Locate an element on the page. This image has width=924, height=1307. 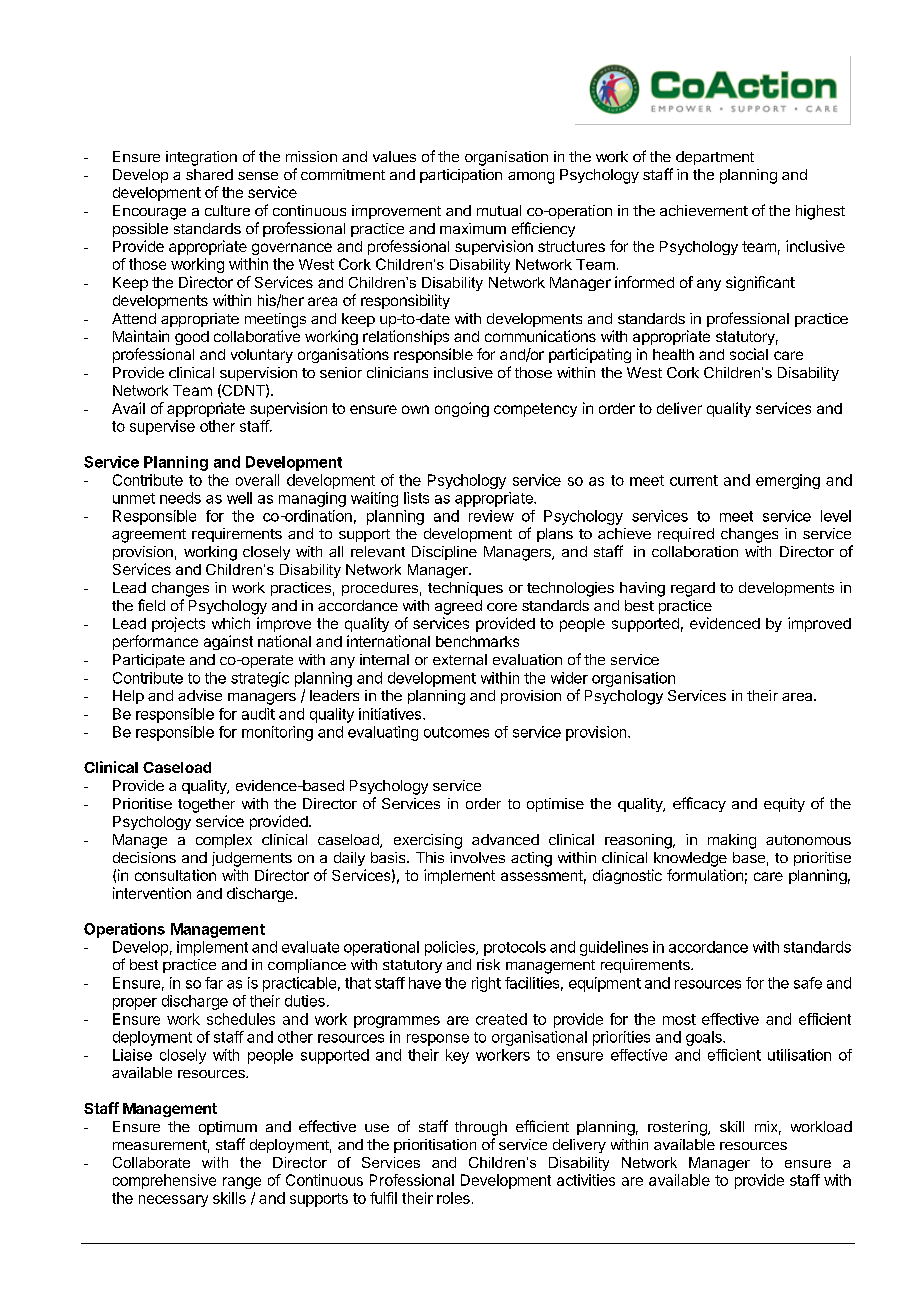
participation is located at coordinates (461, 176).
